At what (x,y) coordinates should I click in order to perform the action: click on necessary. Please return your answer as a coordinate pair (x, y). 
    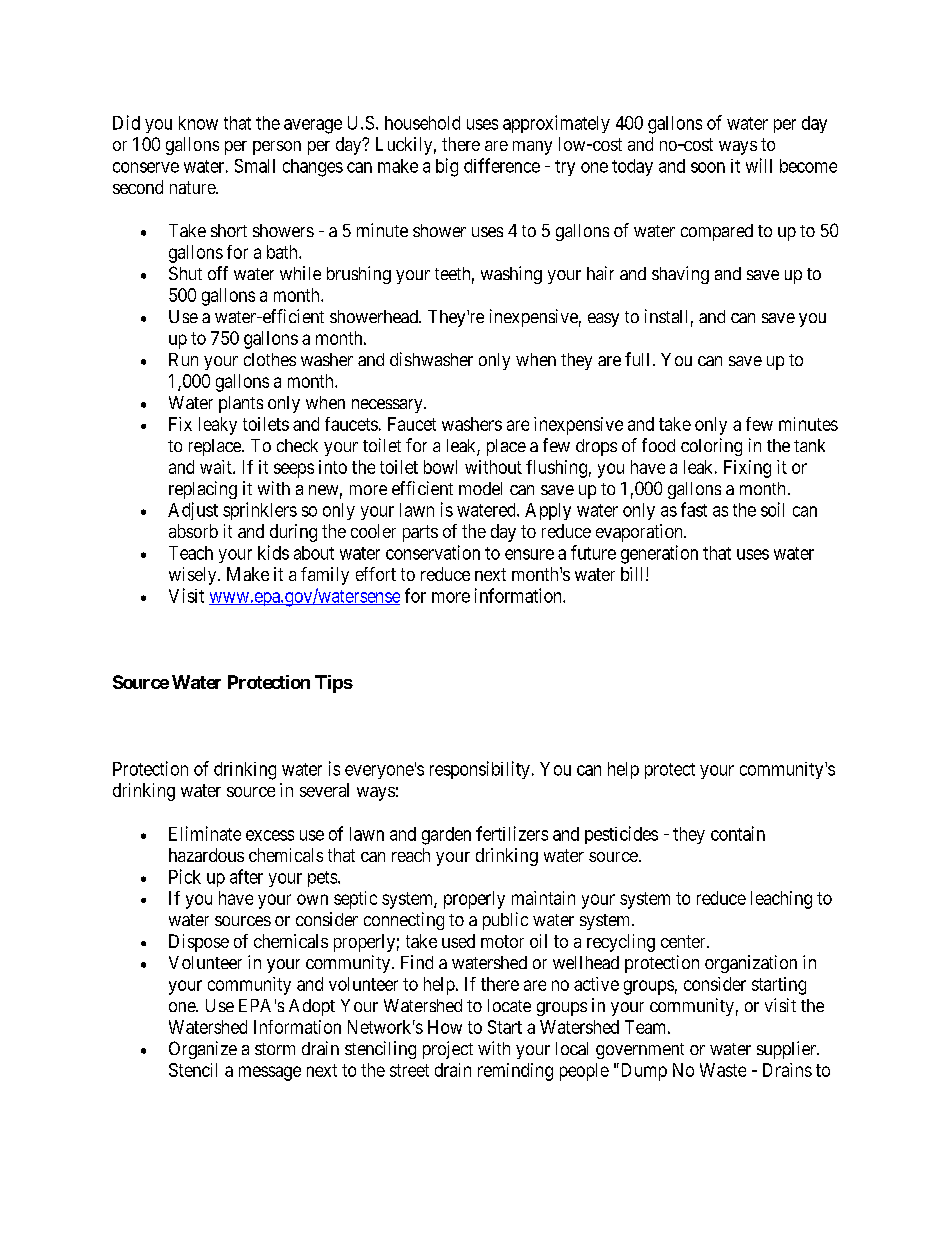
    Looking at the image, I should click on (388, 406).
